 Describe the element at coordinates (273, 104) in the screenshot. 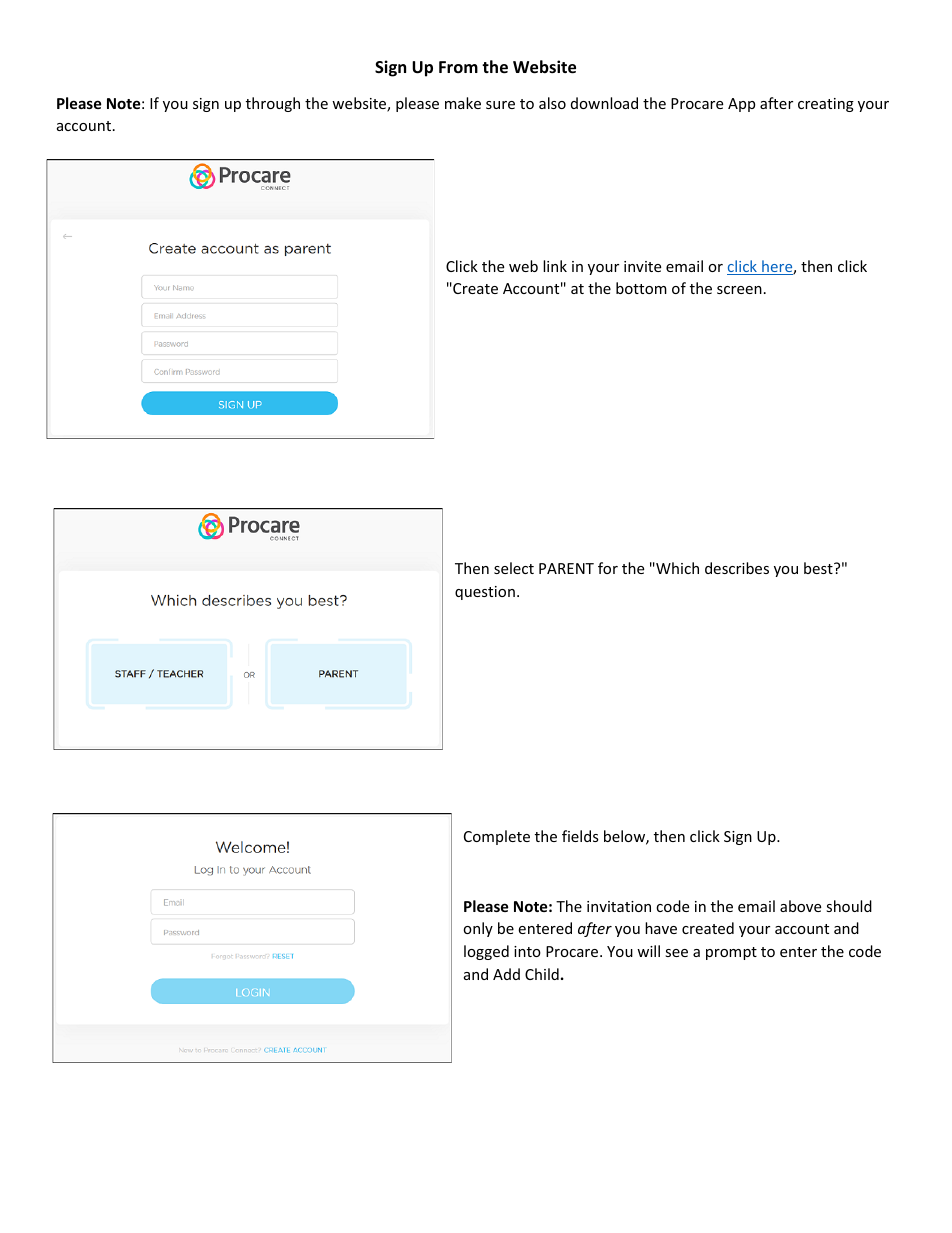

I see `through` at that location.
